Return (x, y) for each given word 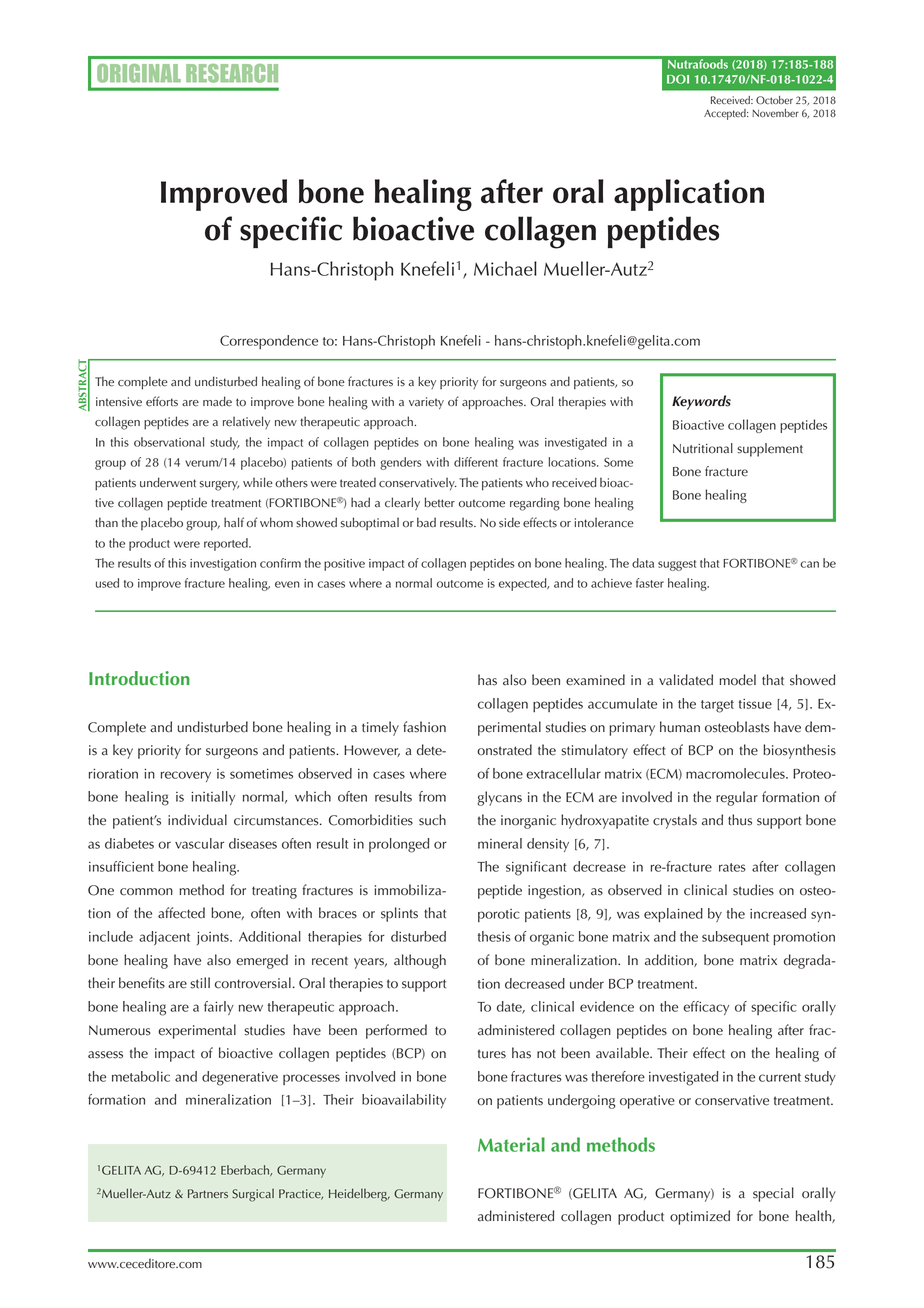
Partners (208, 1193)
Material (511, 1144)
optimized (700, 1217)
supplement (770, 450)
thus (740, 820)
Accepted (726, 114)
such (432, 820)
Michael (505, 268)
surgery (219, 486)
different (476, 462)
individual (197, 820)
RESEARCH (232, 73)
